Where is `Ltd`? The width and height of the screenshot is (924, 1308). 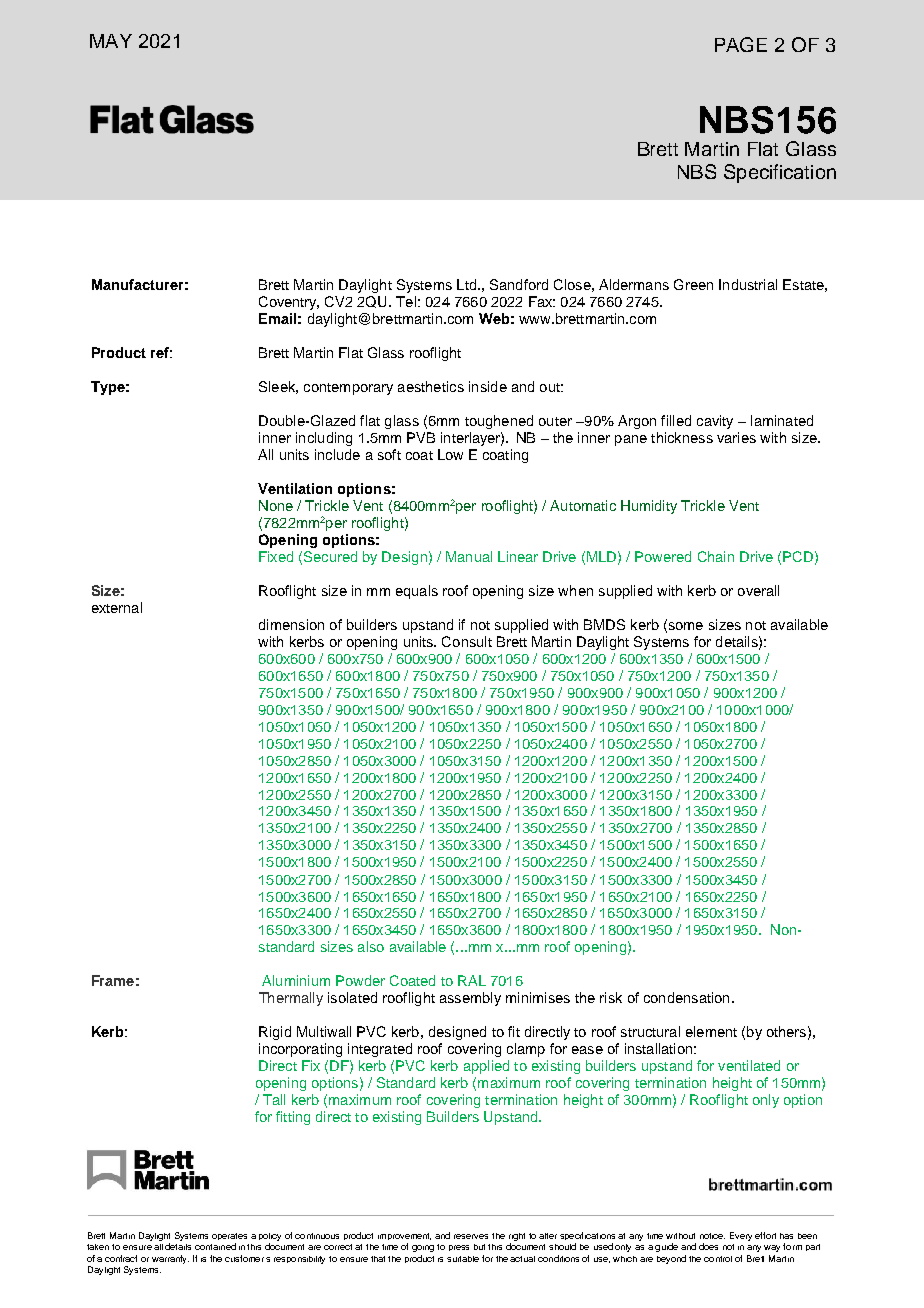
Ltd is located at coordinates (466, 284).
